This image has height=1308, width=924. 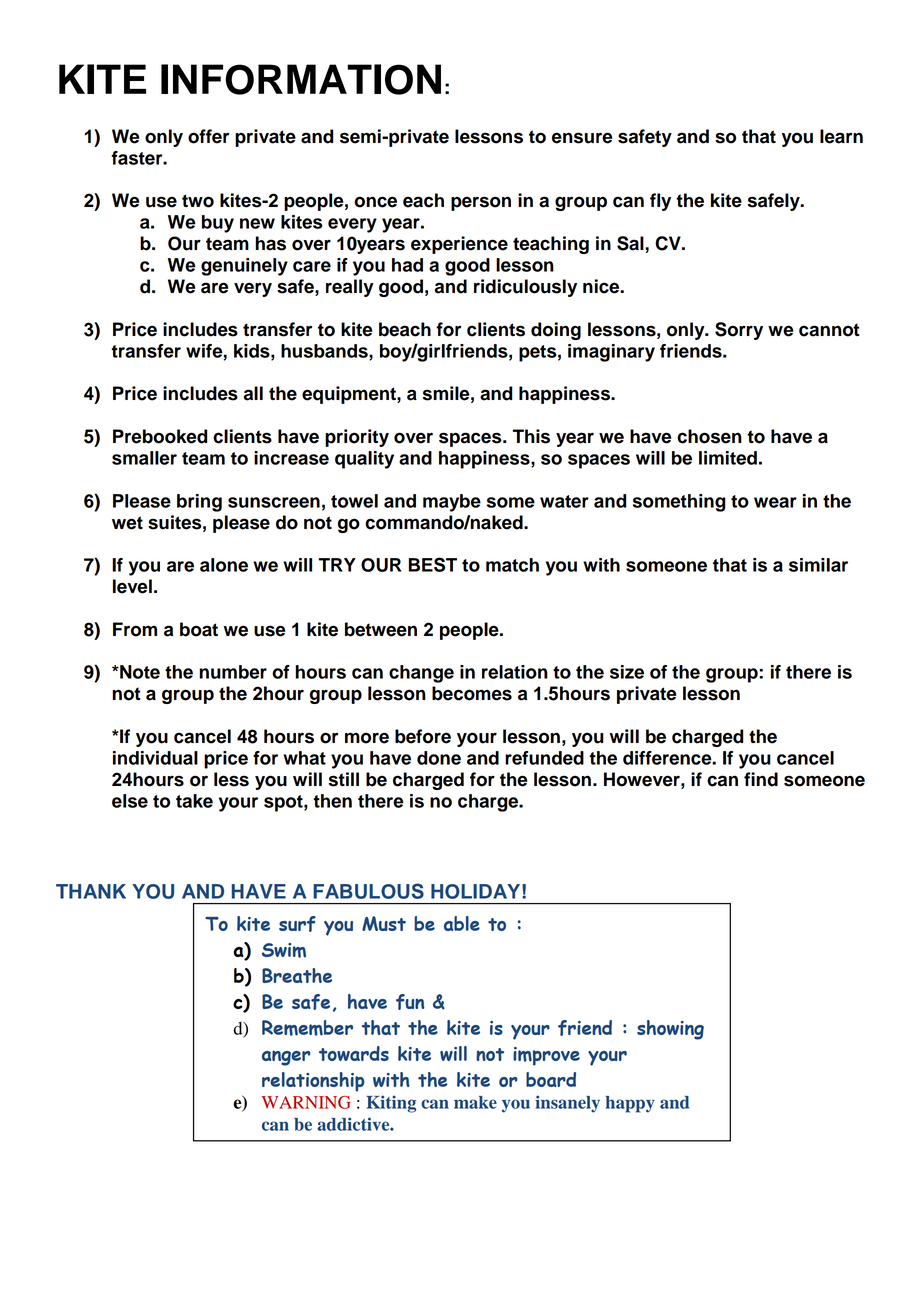 I want to click on anger, so click(x=286, y=1058).
